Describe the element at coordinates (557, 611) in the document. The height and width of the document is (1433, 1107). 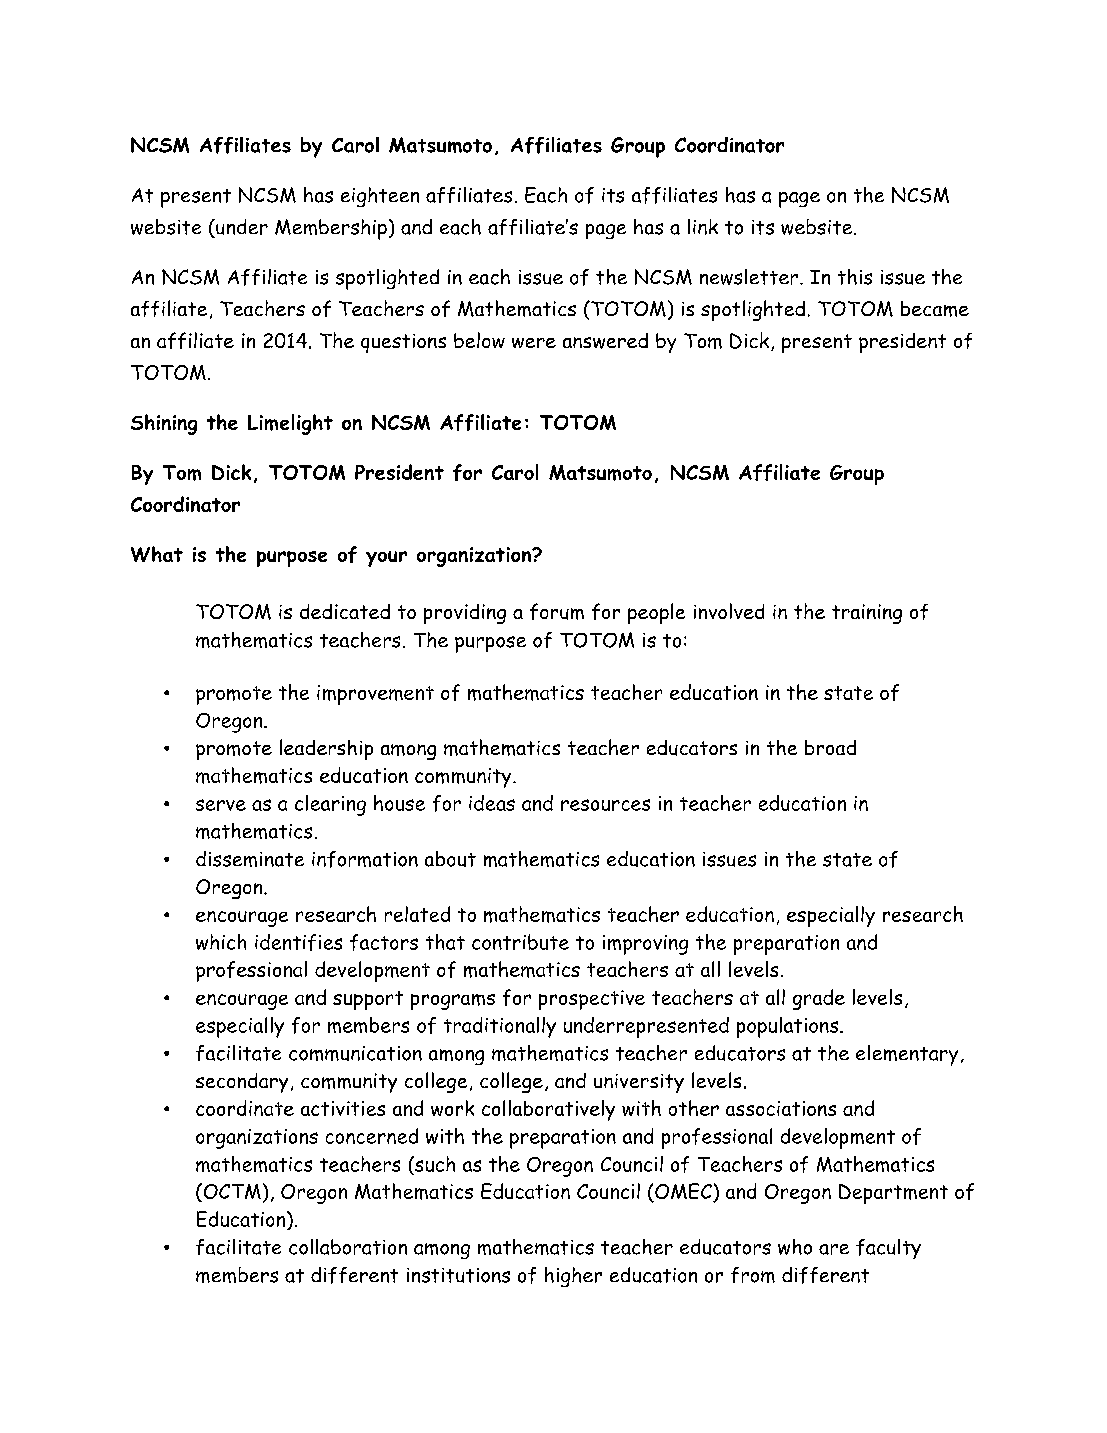
I see `forum` at that location.
